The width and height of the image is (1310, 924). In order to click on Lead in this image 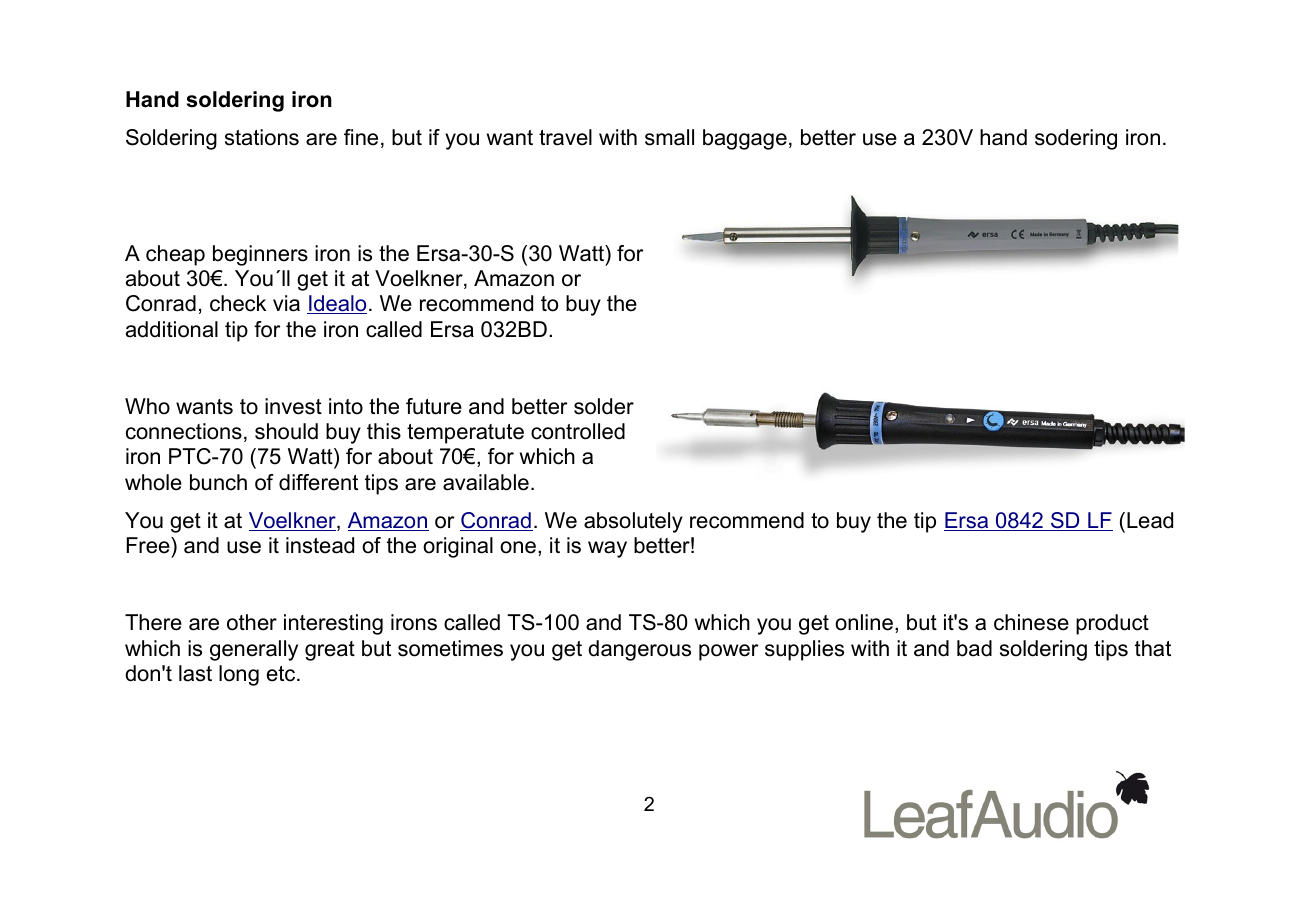, I will do `click(1150, 520)`.
